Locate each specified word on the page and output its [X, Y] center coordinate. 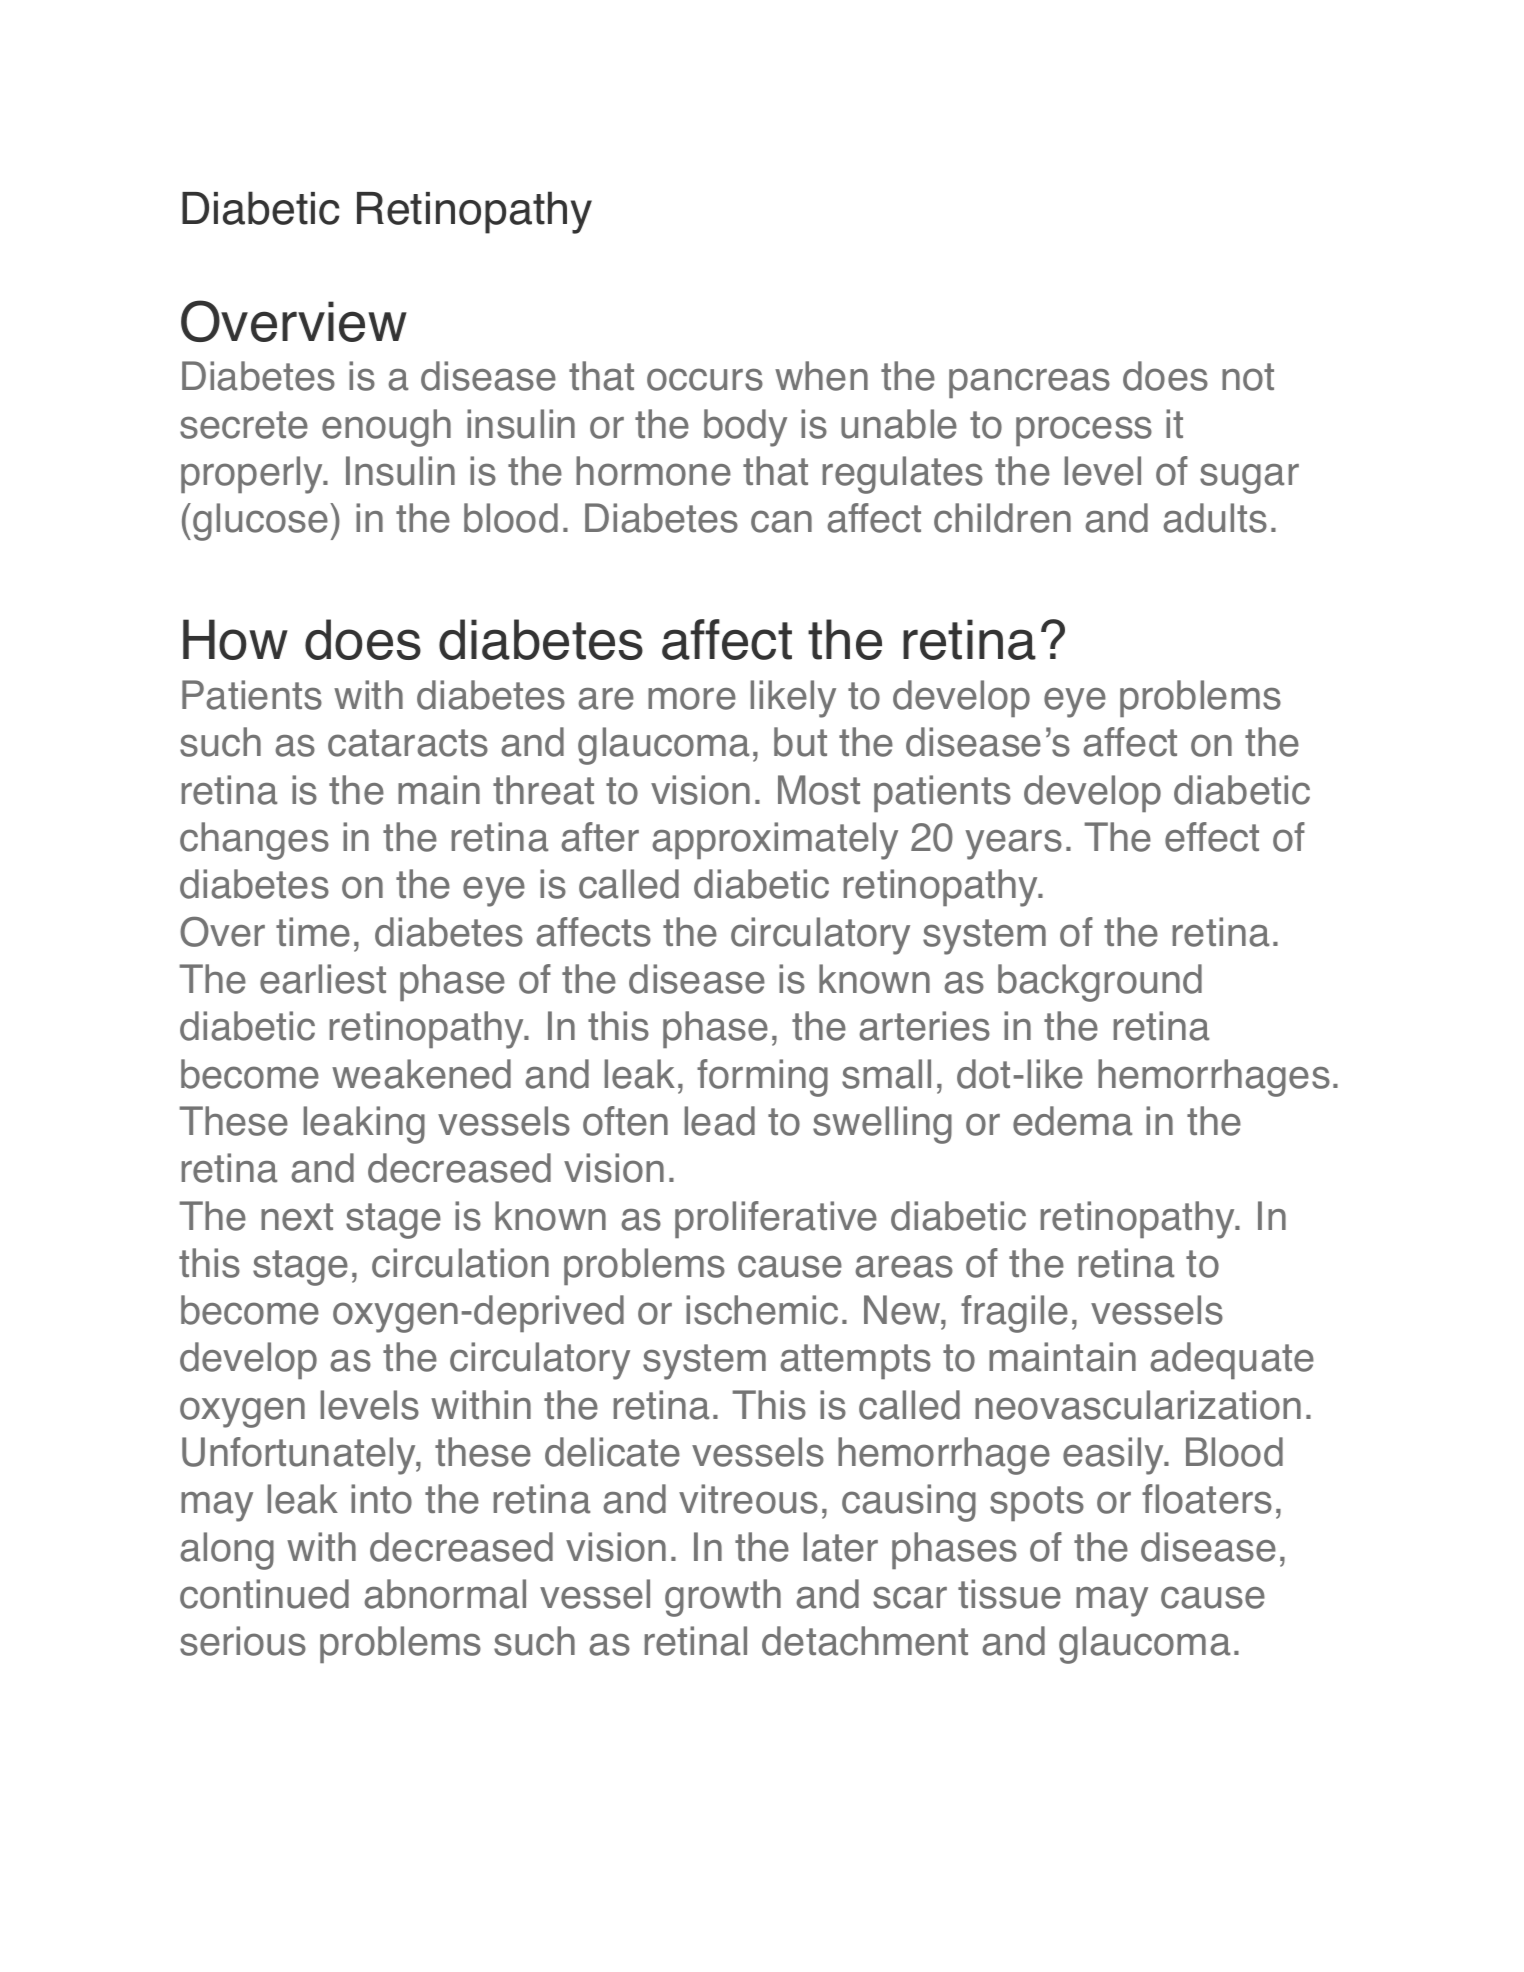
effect [1212, 837]
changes [254, 841]
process [1084, 431]
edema [1072, 1121]
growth [723, 1598]
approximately [775, 841]
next [297, 1217]
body [745, 428]
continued [264, 1594]
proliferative [776, 1219]
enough [386, 428]
